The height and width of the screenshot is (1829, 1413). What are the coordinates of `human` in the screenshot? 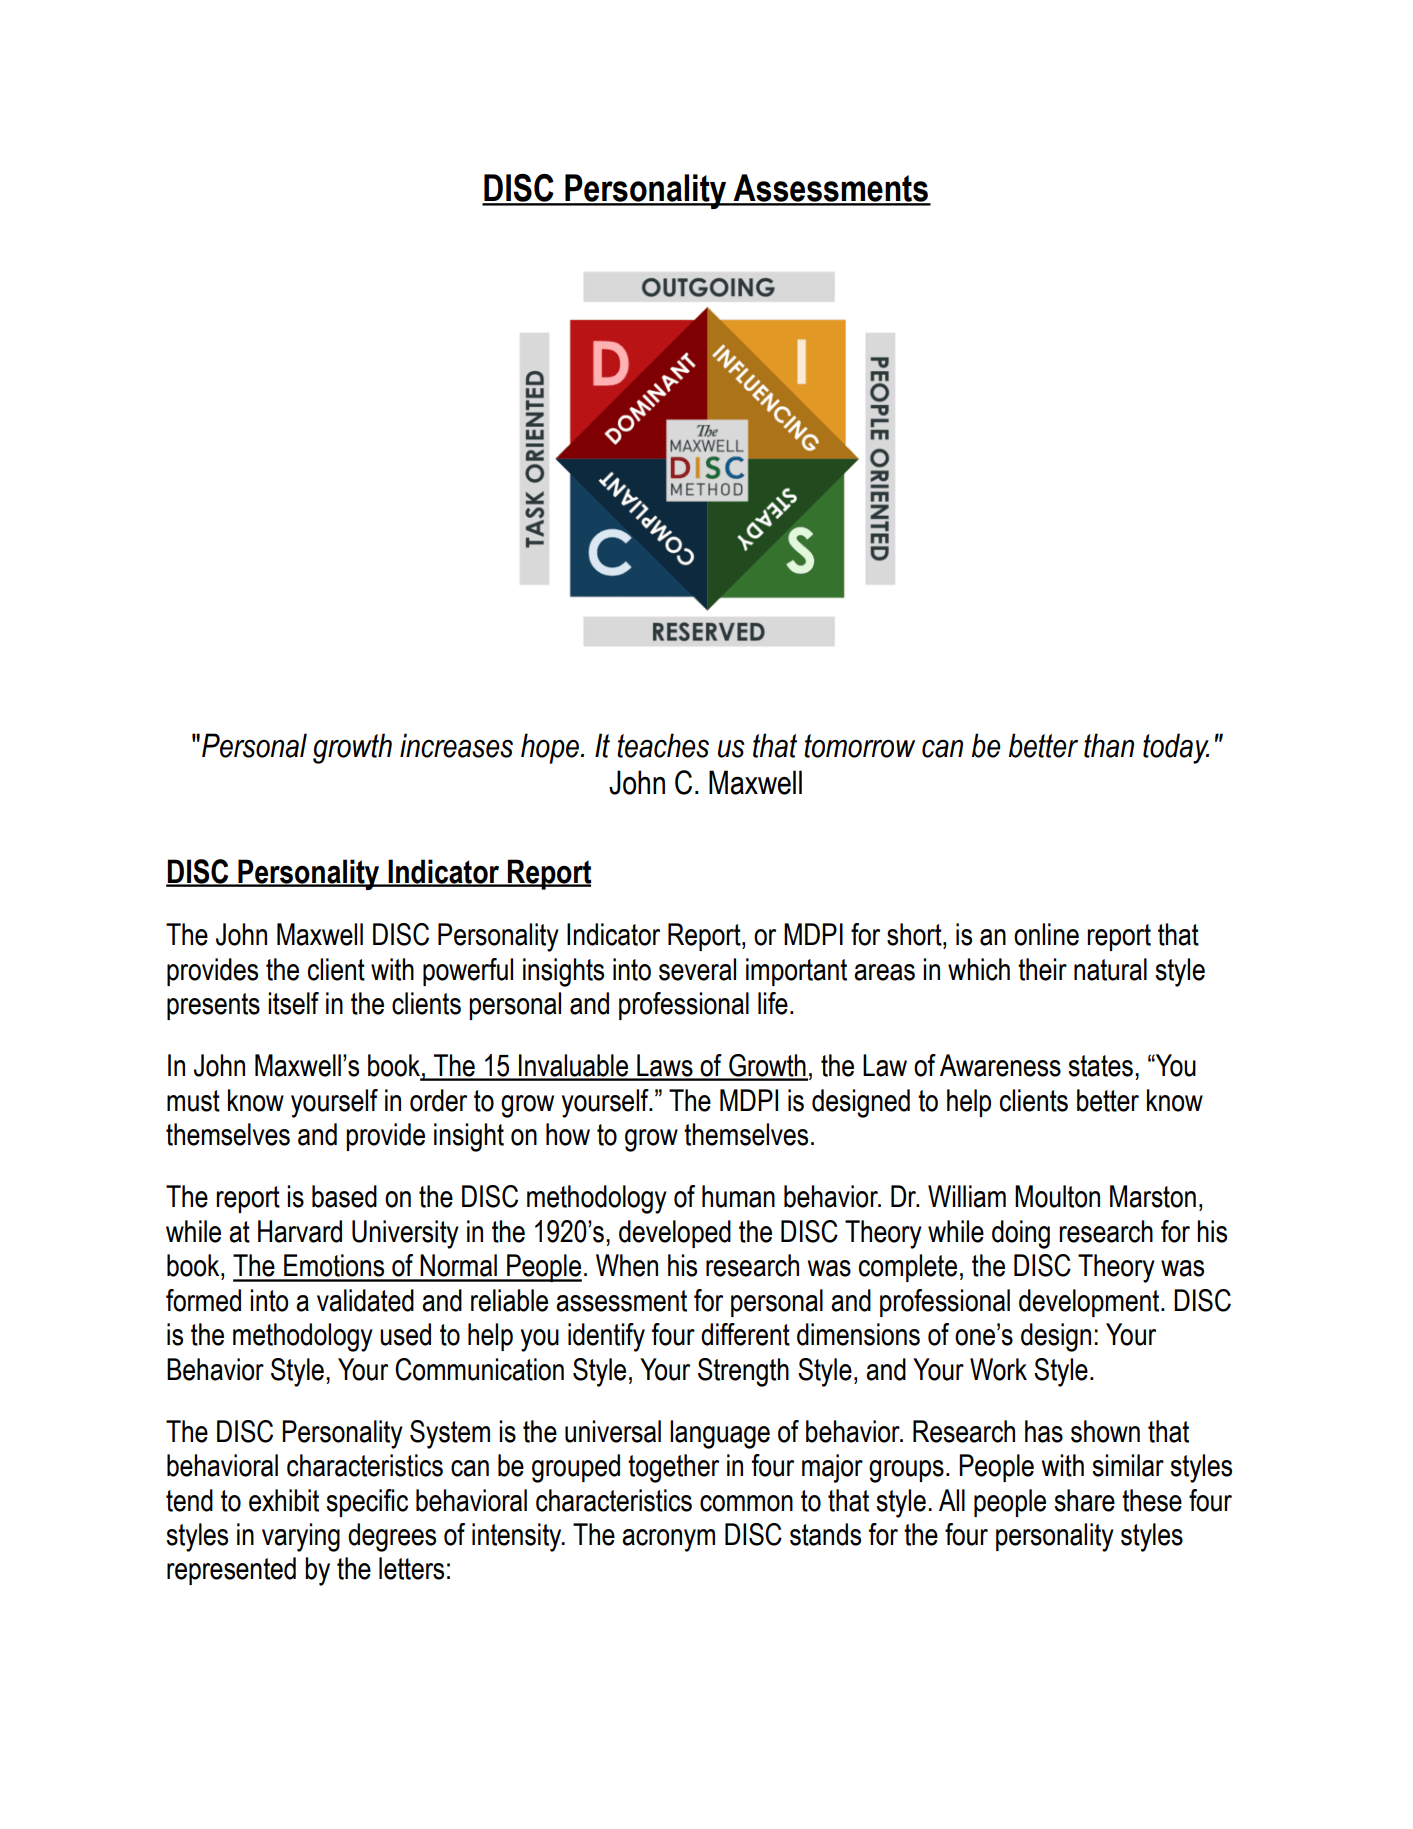 It's located at (738, 1196).
